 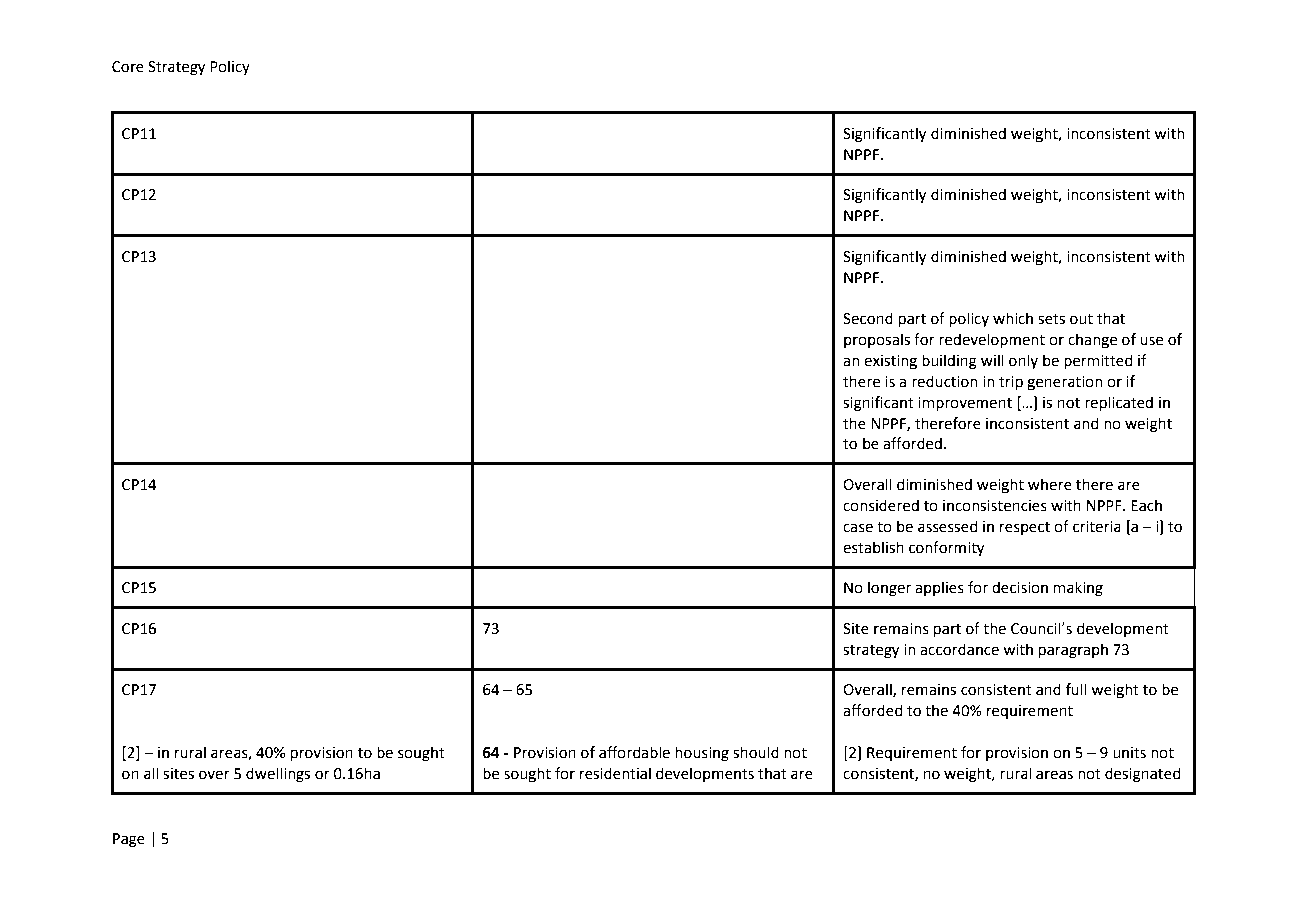 What do you see at coordinates (128, 67) in the document?
I see `Core` at bounding box center [128, 67].
